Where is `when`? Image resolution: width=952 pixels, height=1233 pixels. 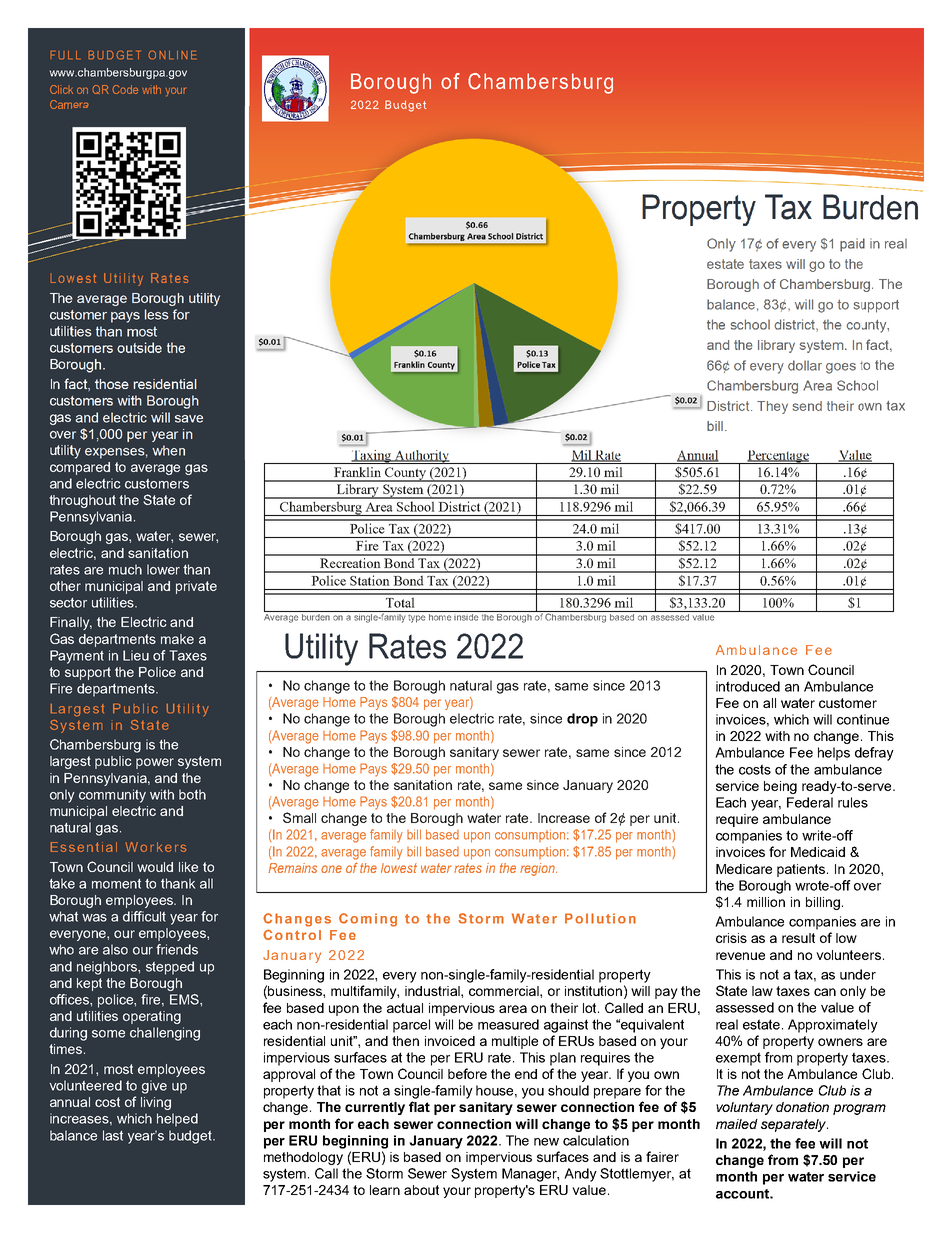
when is located at coordinates (168, 450).
